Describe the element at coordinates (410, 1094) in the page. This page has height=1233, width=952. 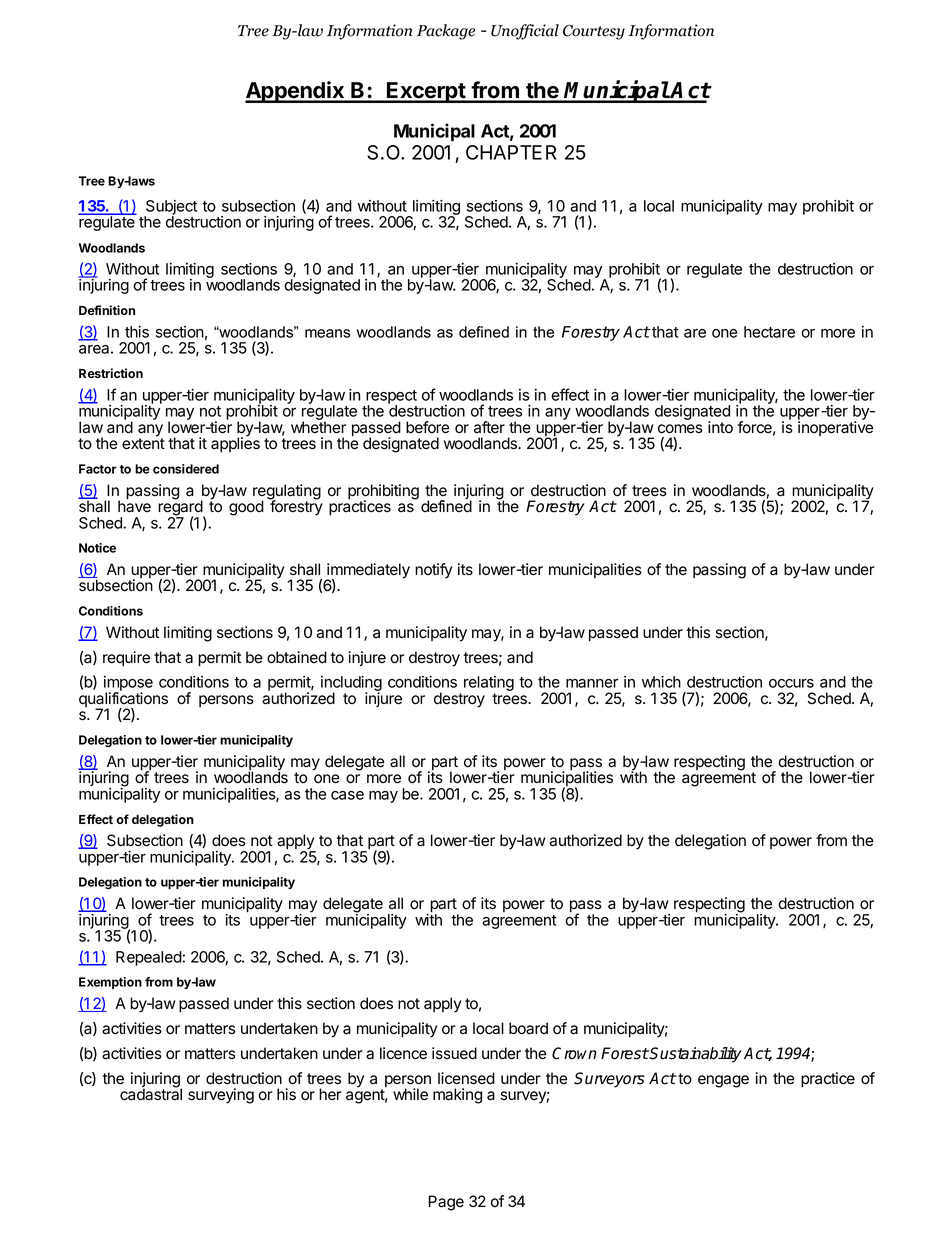
I see `while` at that location.
